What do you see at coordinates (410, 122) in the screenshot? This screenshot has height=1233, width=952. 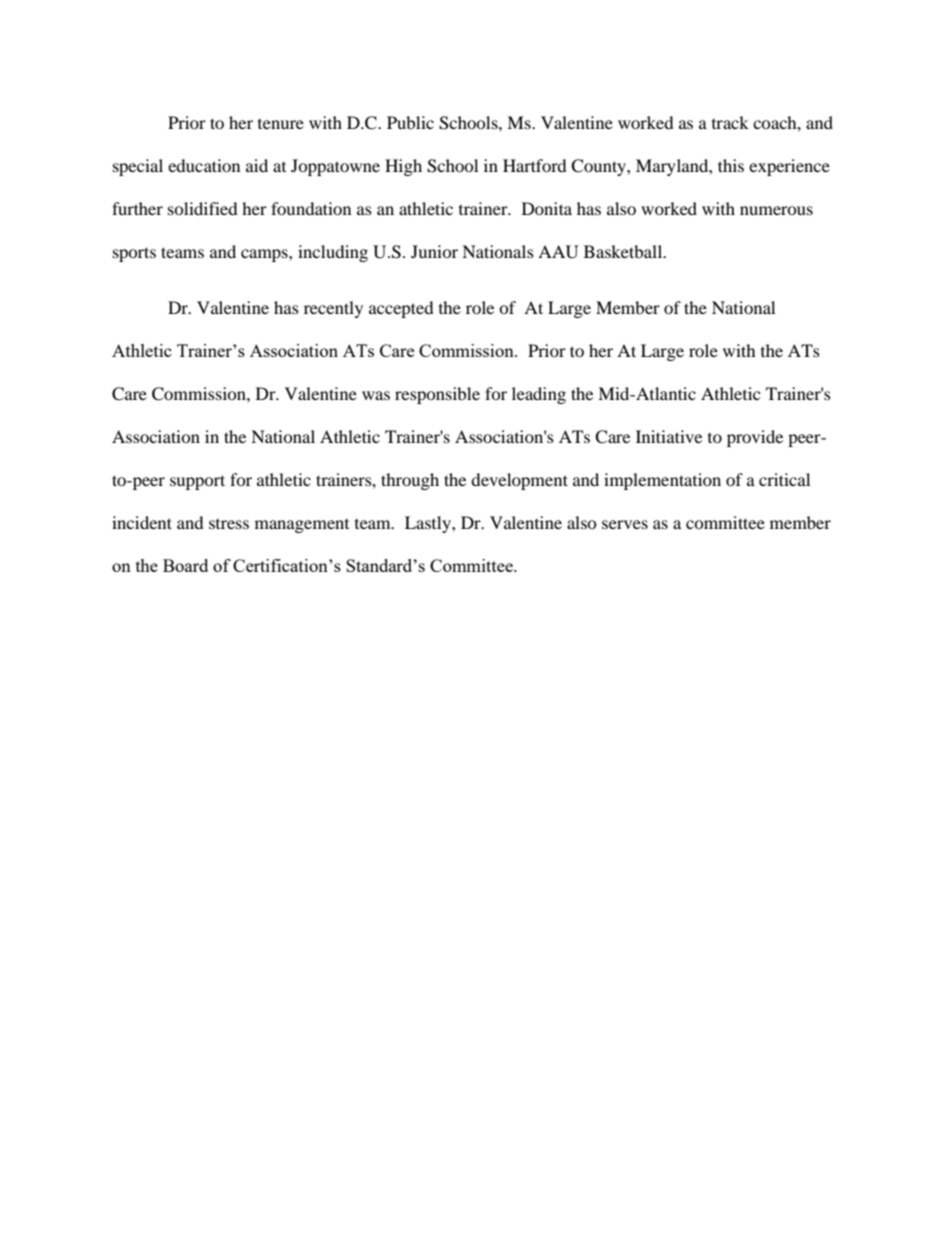 I see `Public` at bounding box center [410, 122].
